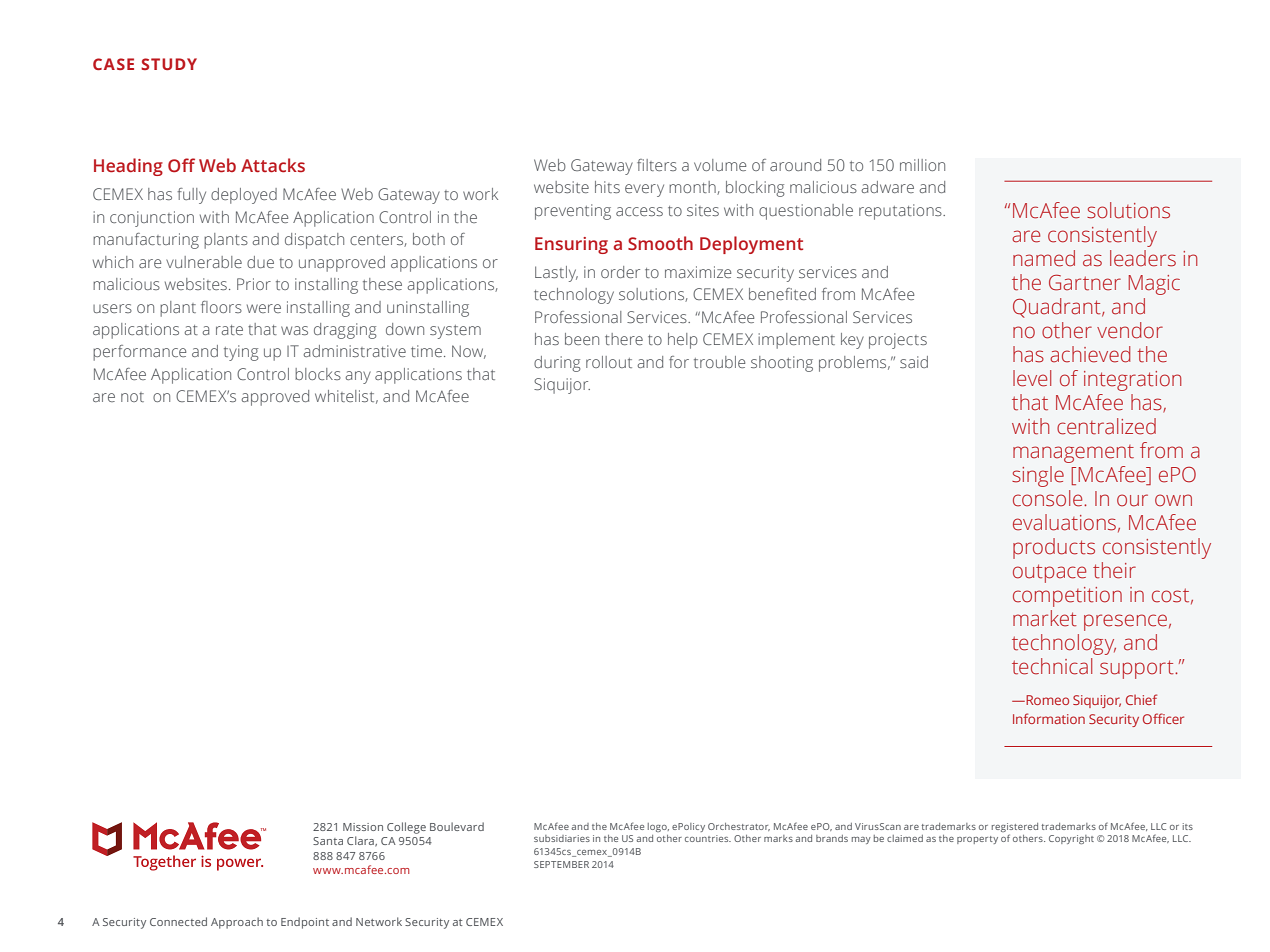 The height and width of the screenshot is (952, 1270). I want to click on SEPTEMBER, so click(561, 864).
